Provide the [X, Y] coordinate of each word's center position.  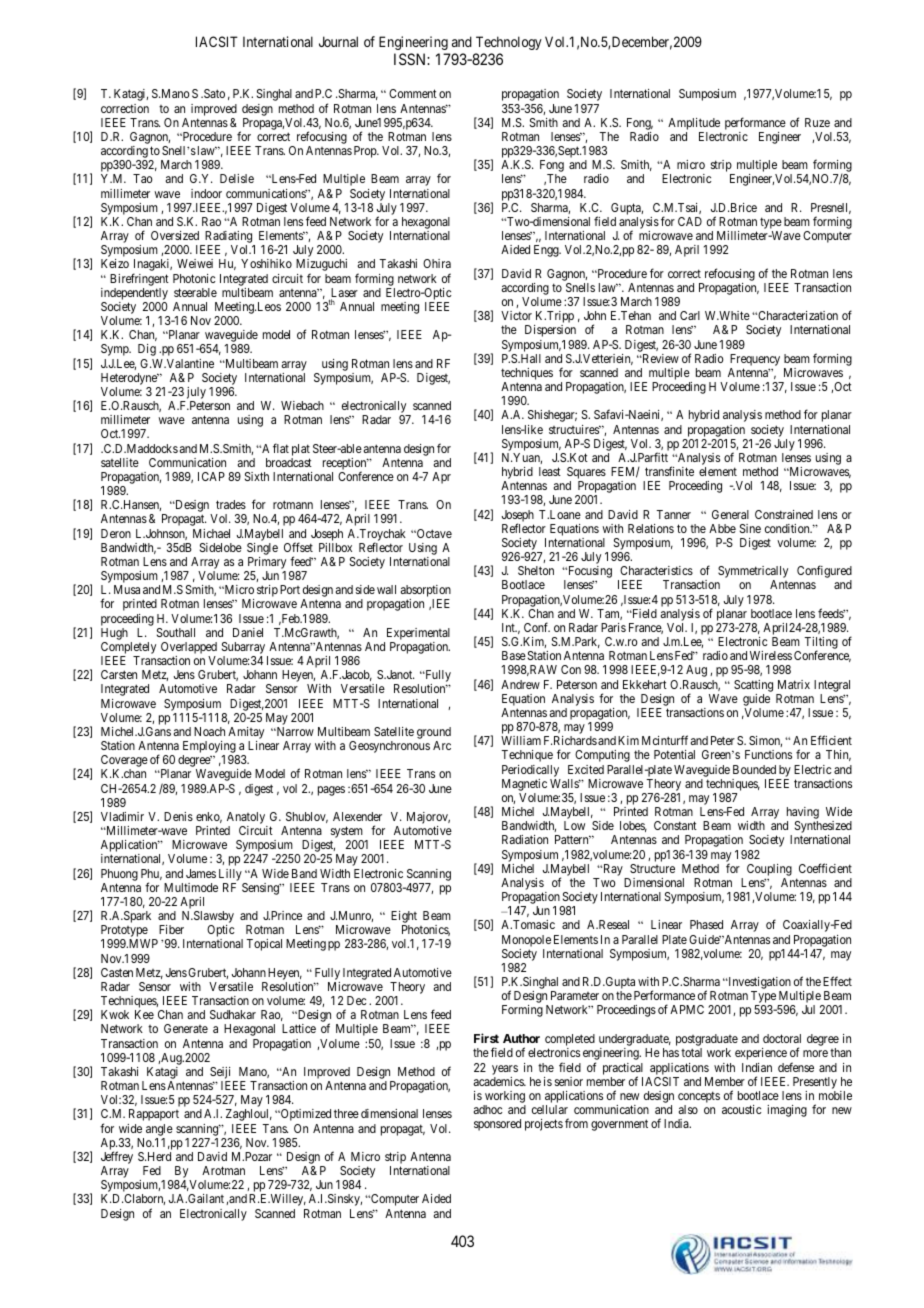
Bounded [754, 769]
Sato [213, 93]
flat [281, 448]
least [550, 471]
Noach [209, 731]
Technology [509, 43]
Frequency [755, 360]
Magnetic [524, 785]
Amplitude [694, 124]
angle [159, 1130]
